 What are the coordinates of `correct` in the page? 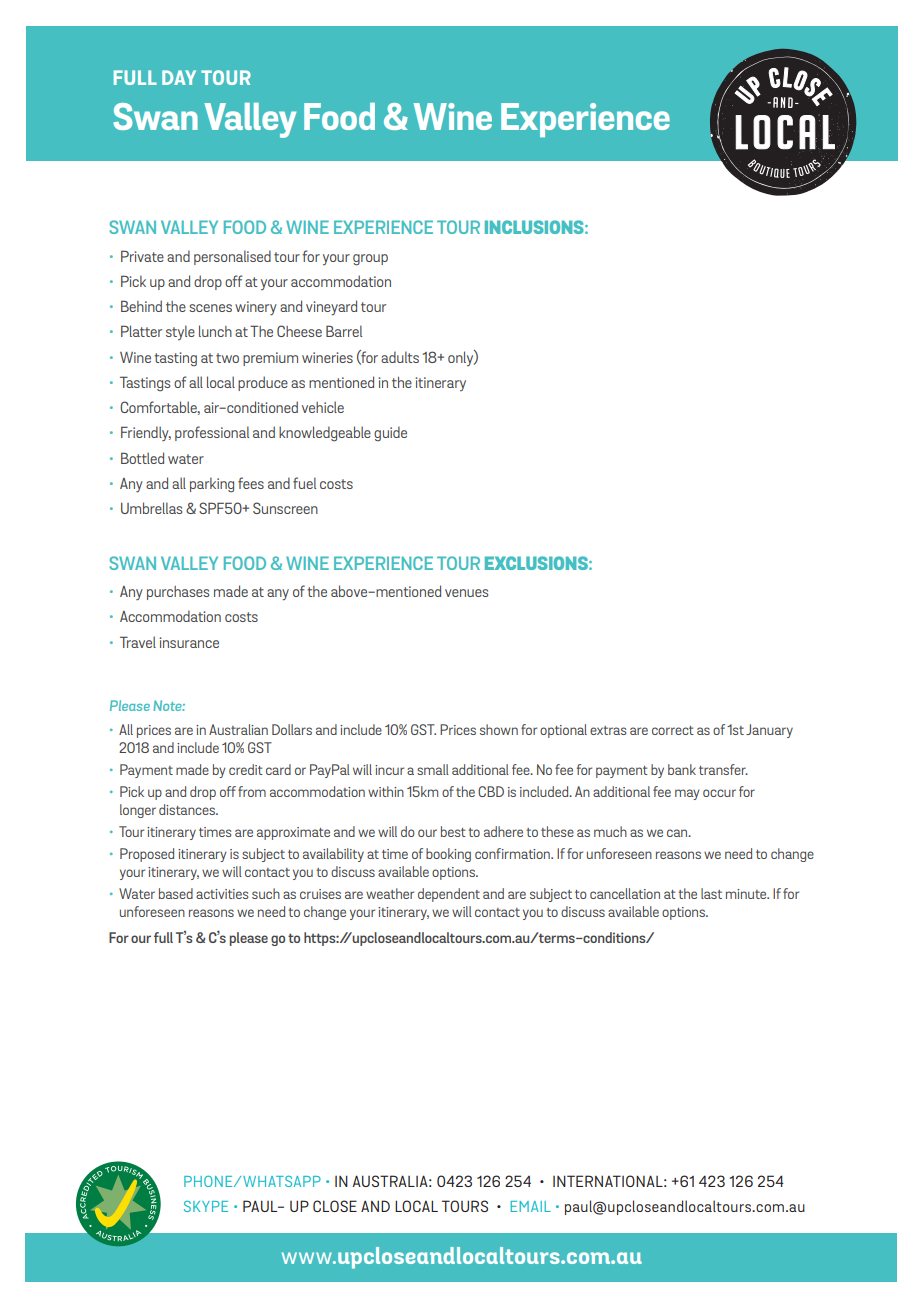 It's located at (673, 730).
